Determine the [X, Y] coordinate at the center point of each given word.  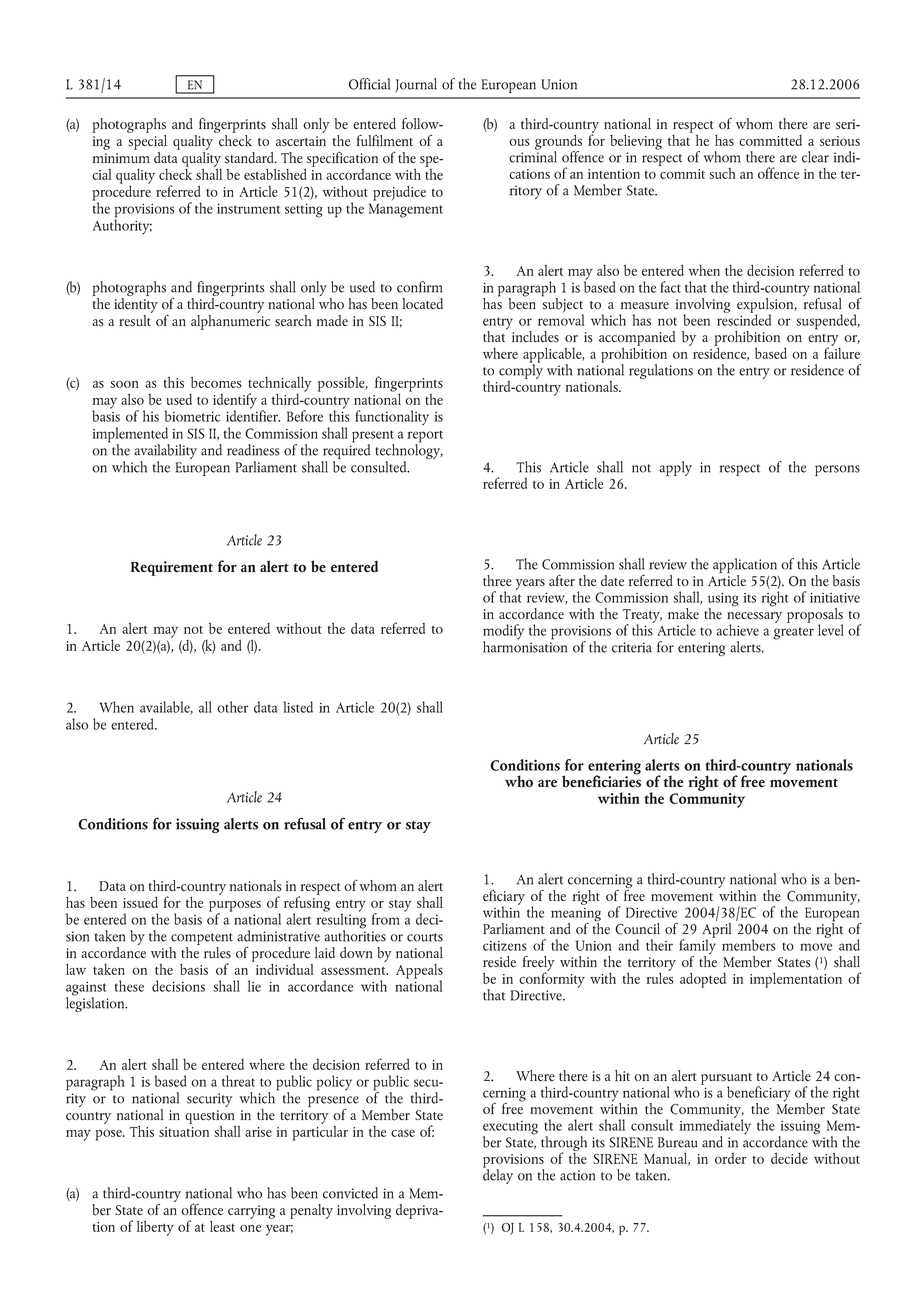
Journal [416, 85]
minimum [121, 158]
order [731, 1158]
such [722, 173]
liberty [155, 1228]
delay [498, 1175]
